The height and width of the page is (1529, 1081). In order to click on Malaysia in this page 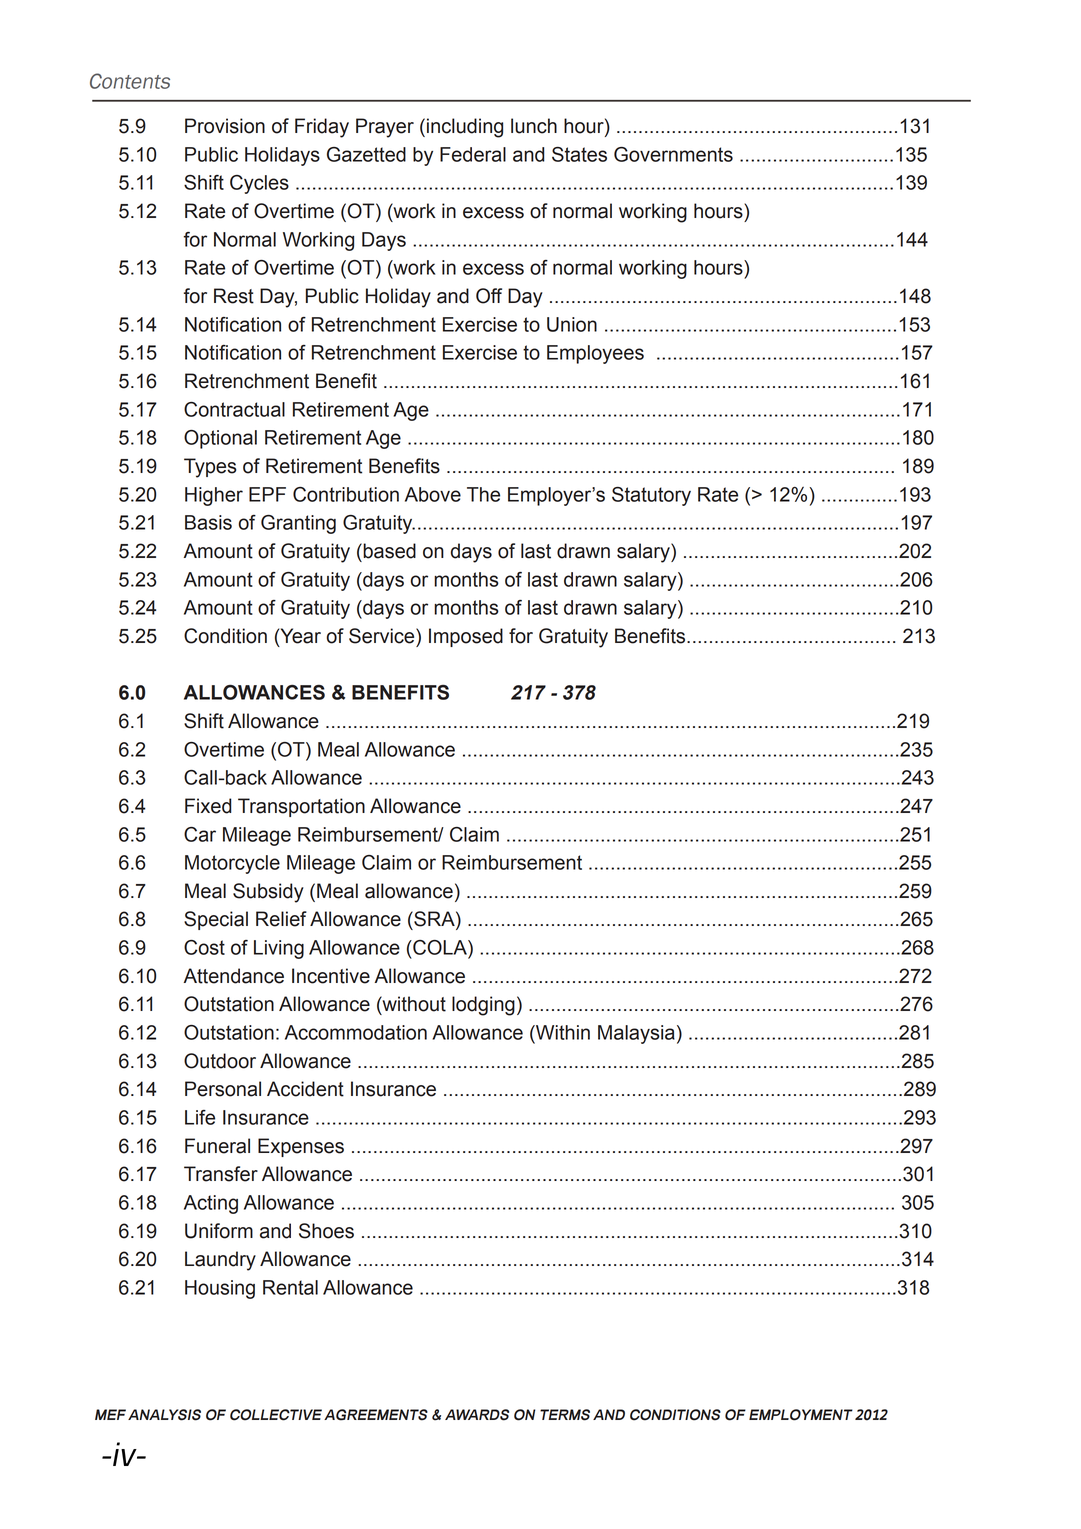, I will do `click(636, 1034)`.
